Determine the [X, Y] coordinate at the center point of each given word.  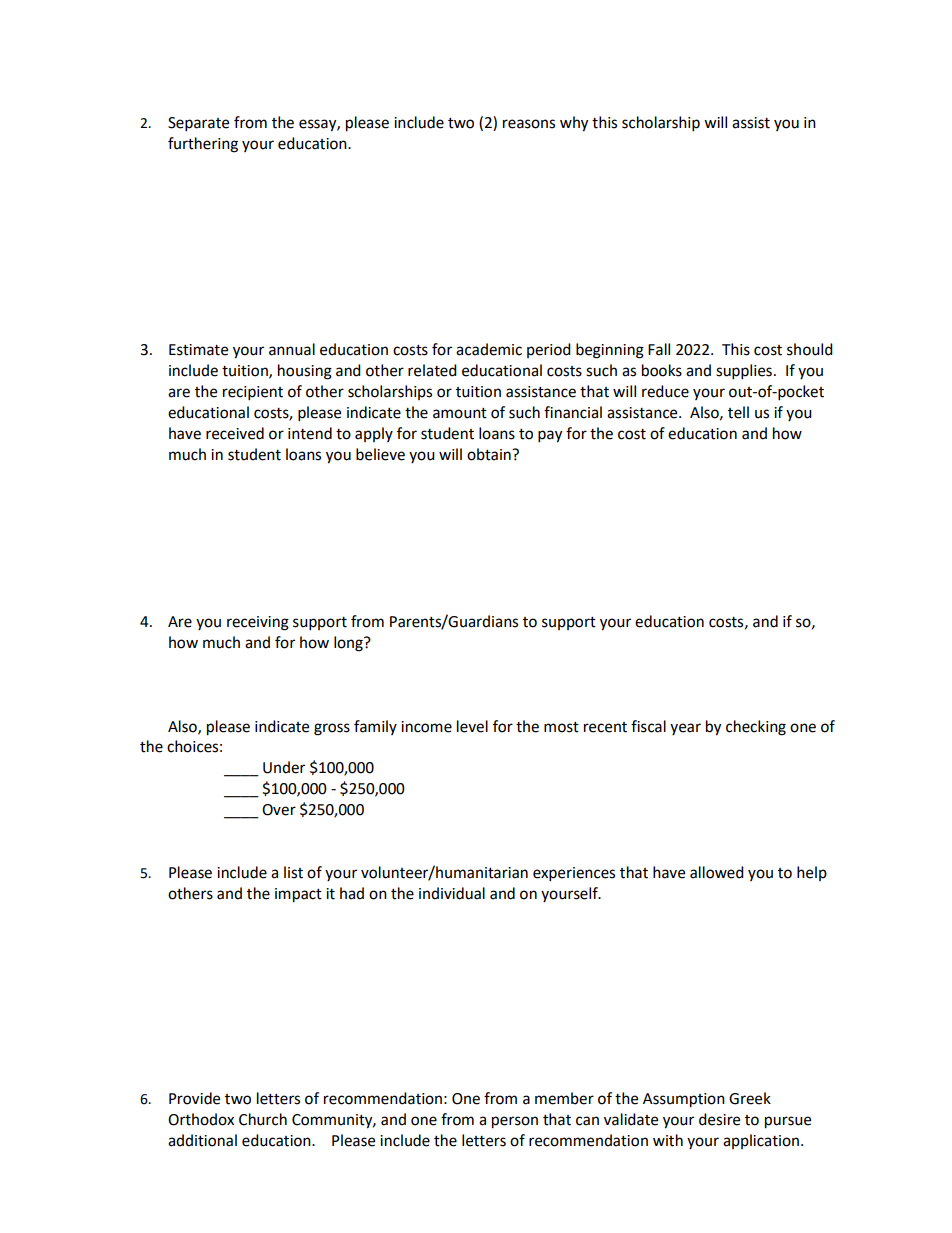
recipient [253, 393]
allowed [717, 872]
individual [452, 893]
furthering [203, 145]
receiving [258, 623]
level [472, 726]
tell [738, 412]
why [574, 124]
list [293, 872]
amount [460, 413]
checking [756, 728]
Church [263, 1119]
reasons [529, 124]
